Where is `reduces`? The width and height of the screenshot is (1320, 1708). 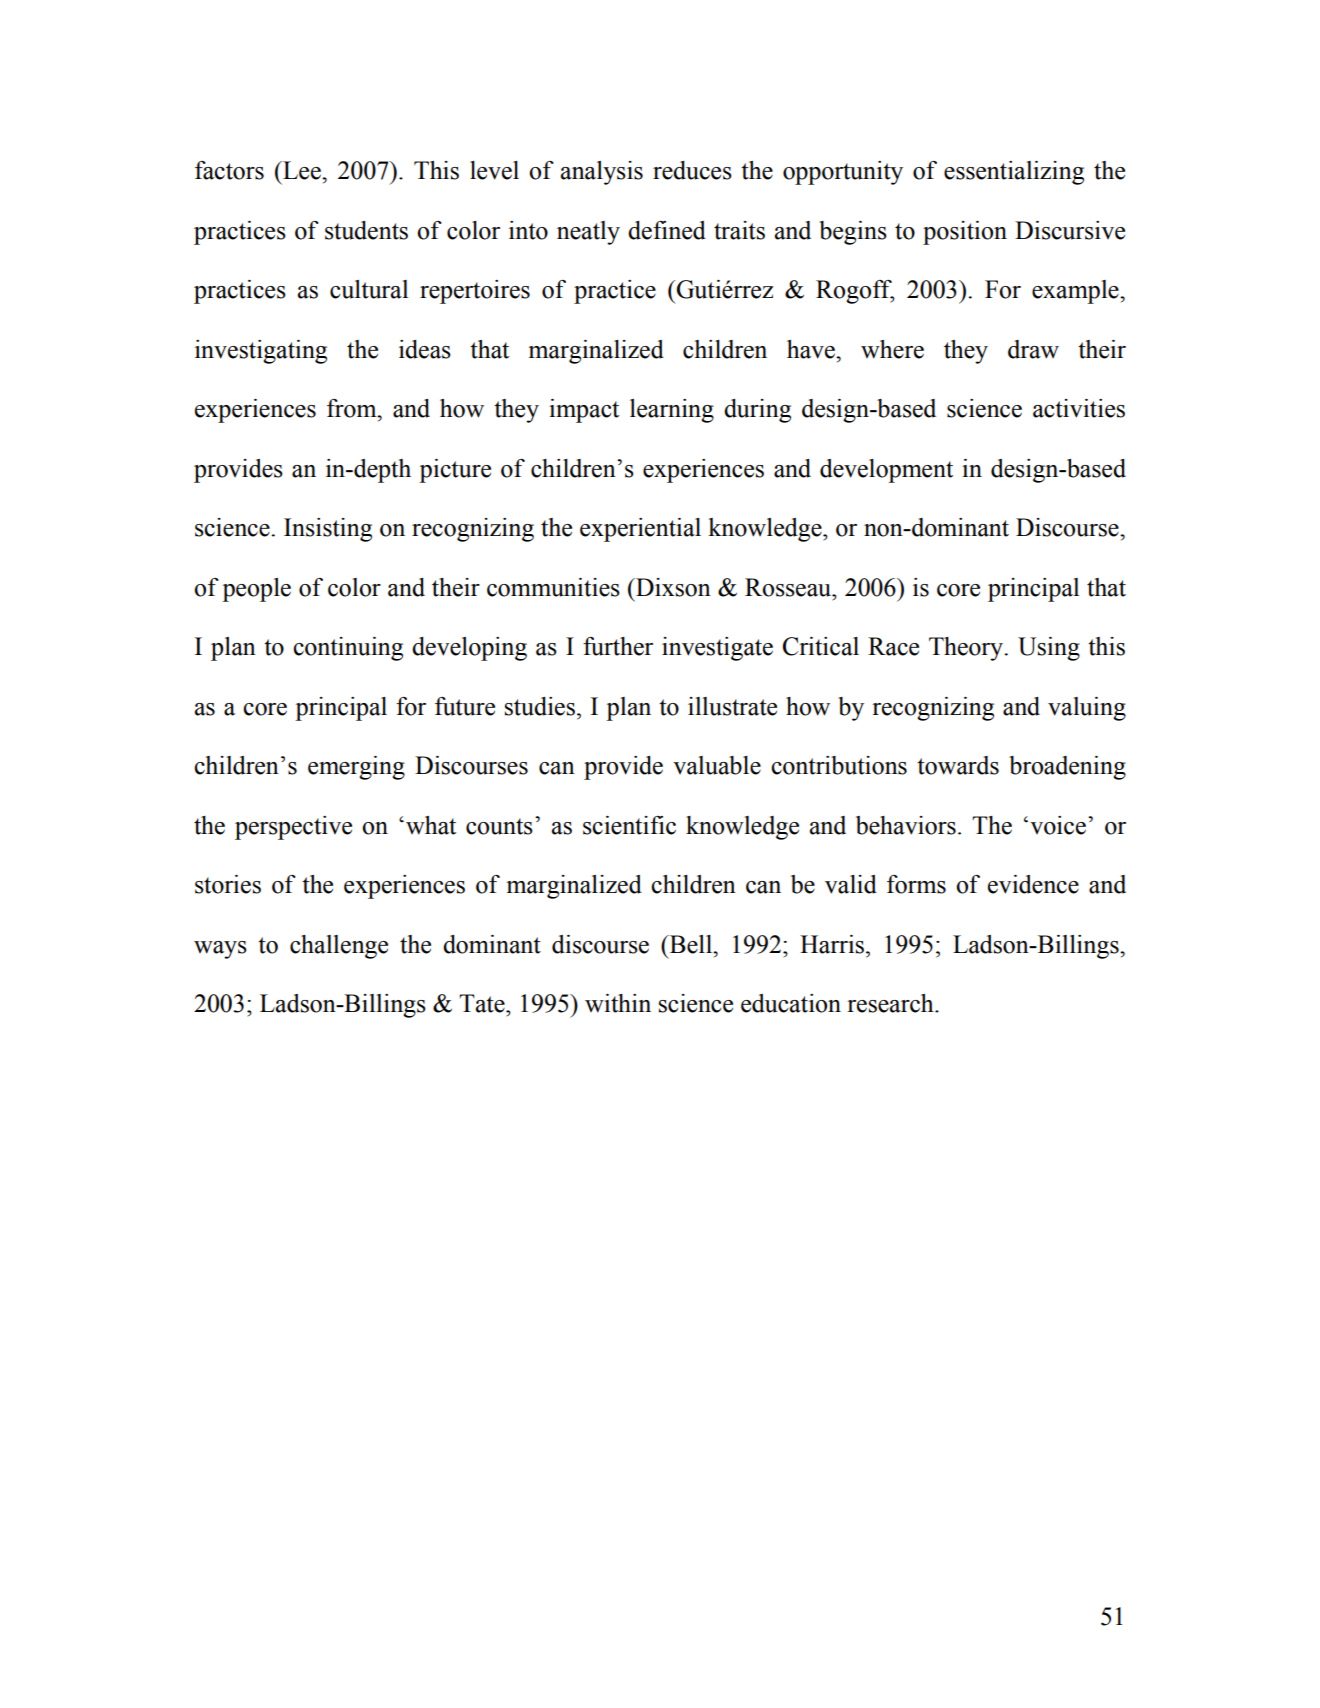 reduces is located at coordinates (692, 170).
